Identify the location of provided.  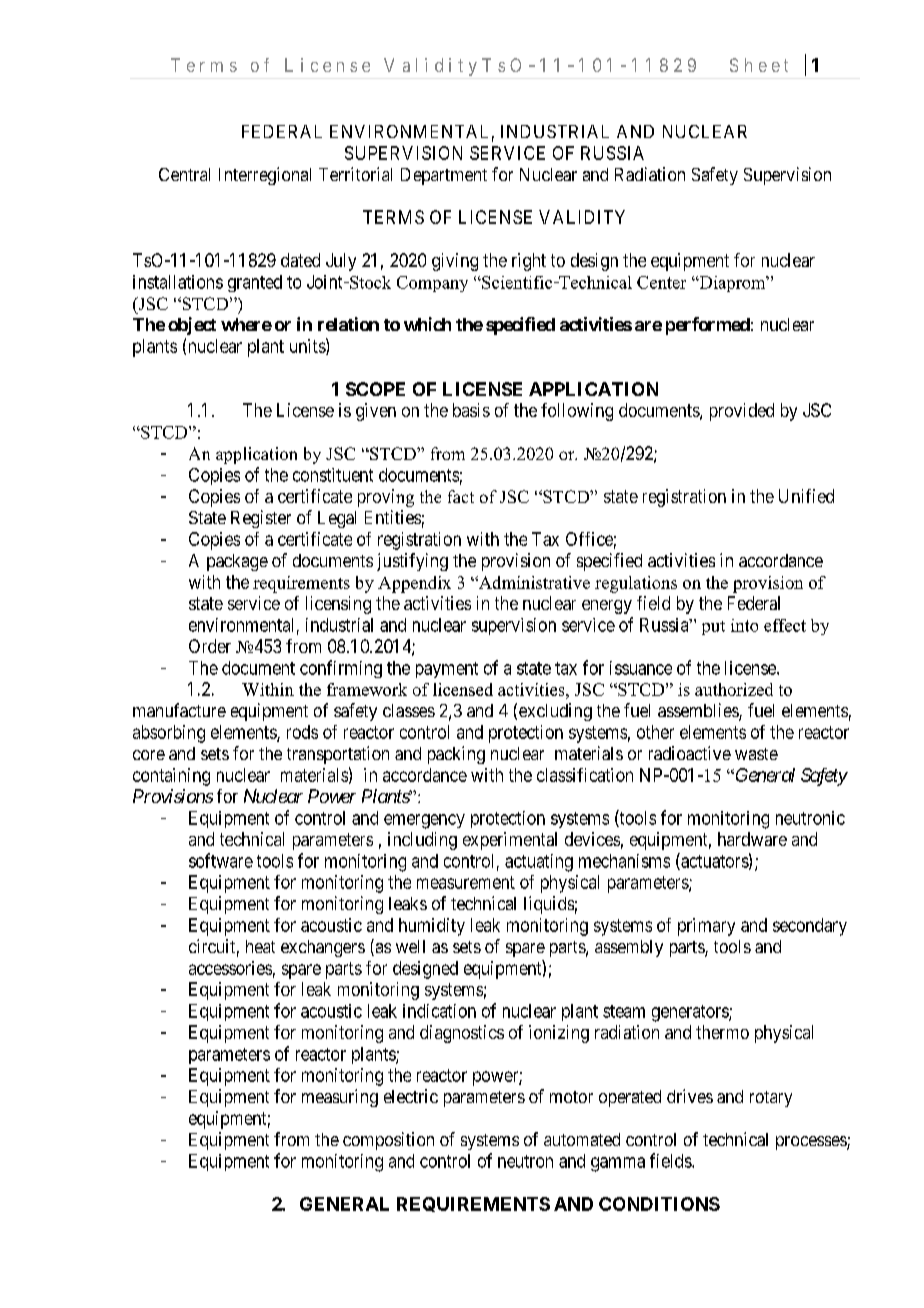
(742, 412).
